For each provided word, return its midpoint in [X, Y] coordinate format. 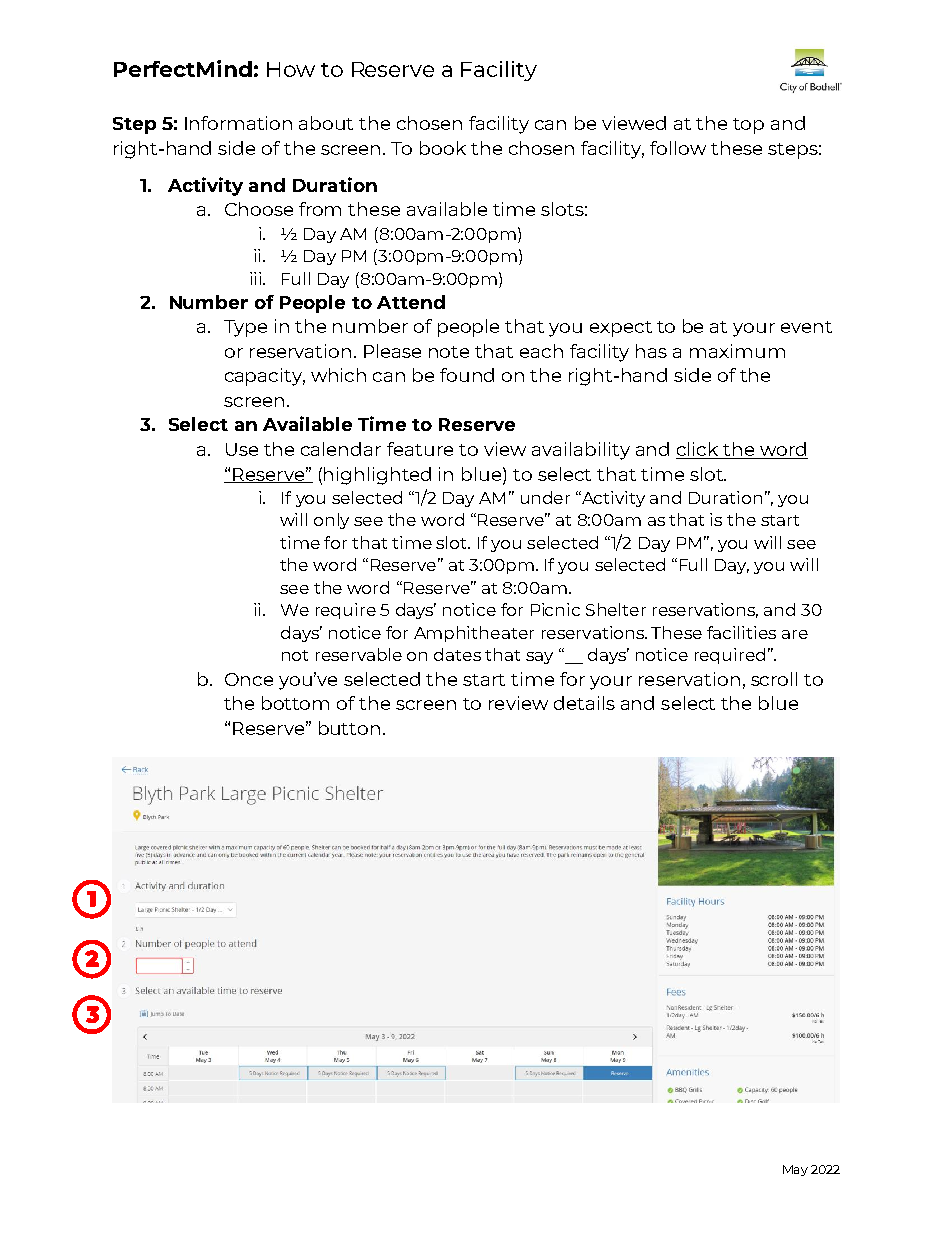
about [326, 123]
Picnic [555, 609]
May [795, 1170]
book [443, 148]
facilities [741, 632]
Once [249, 679]
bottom [295, 703]
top [748, 126]
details [584, 703]
